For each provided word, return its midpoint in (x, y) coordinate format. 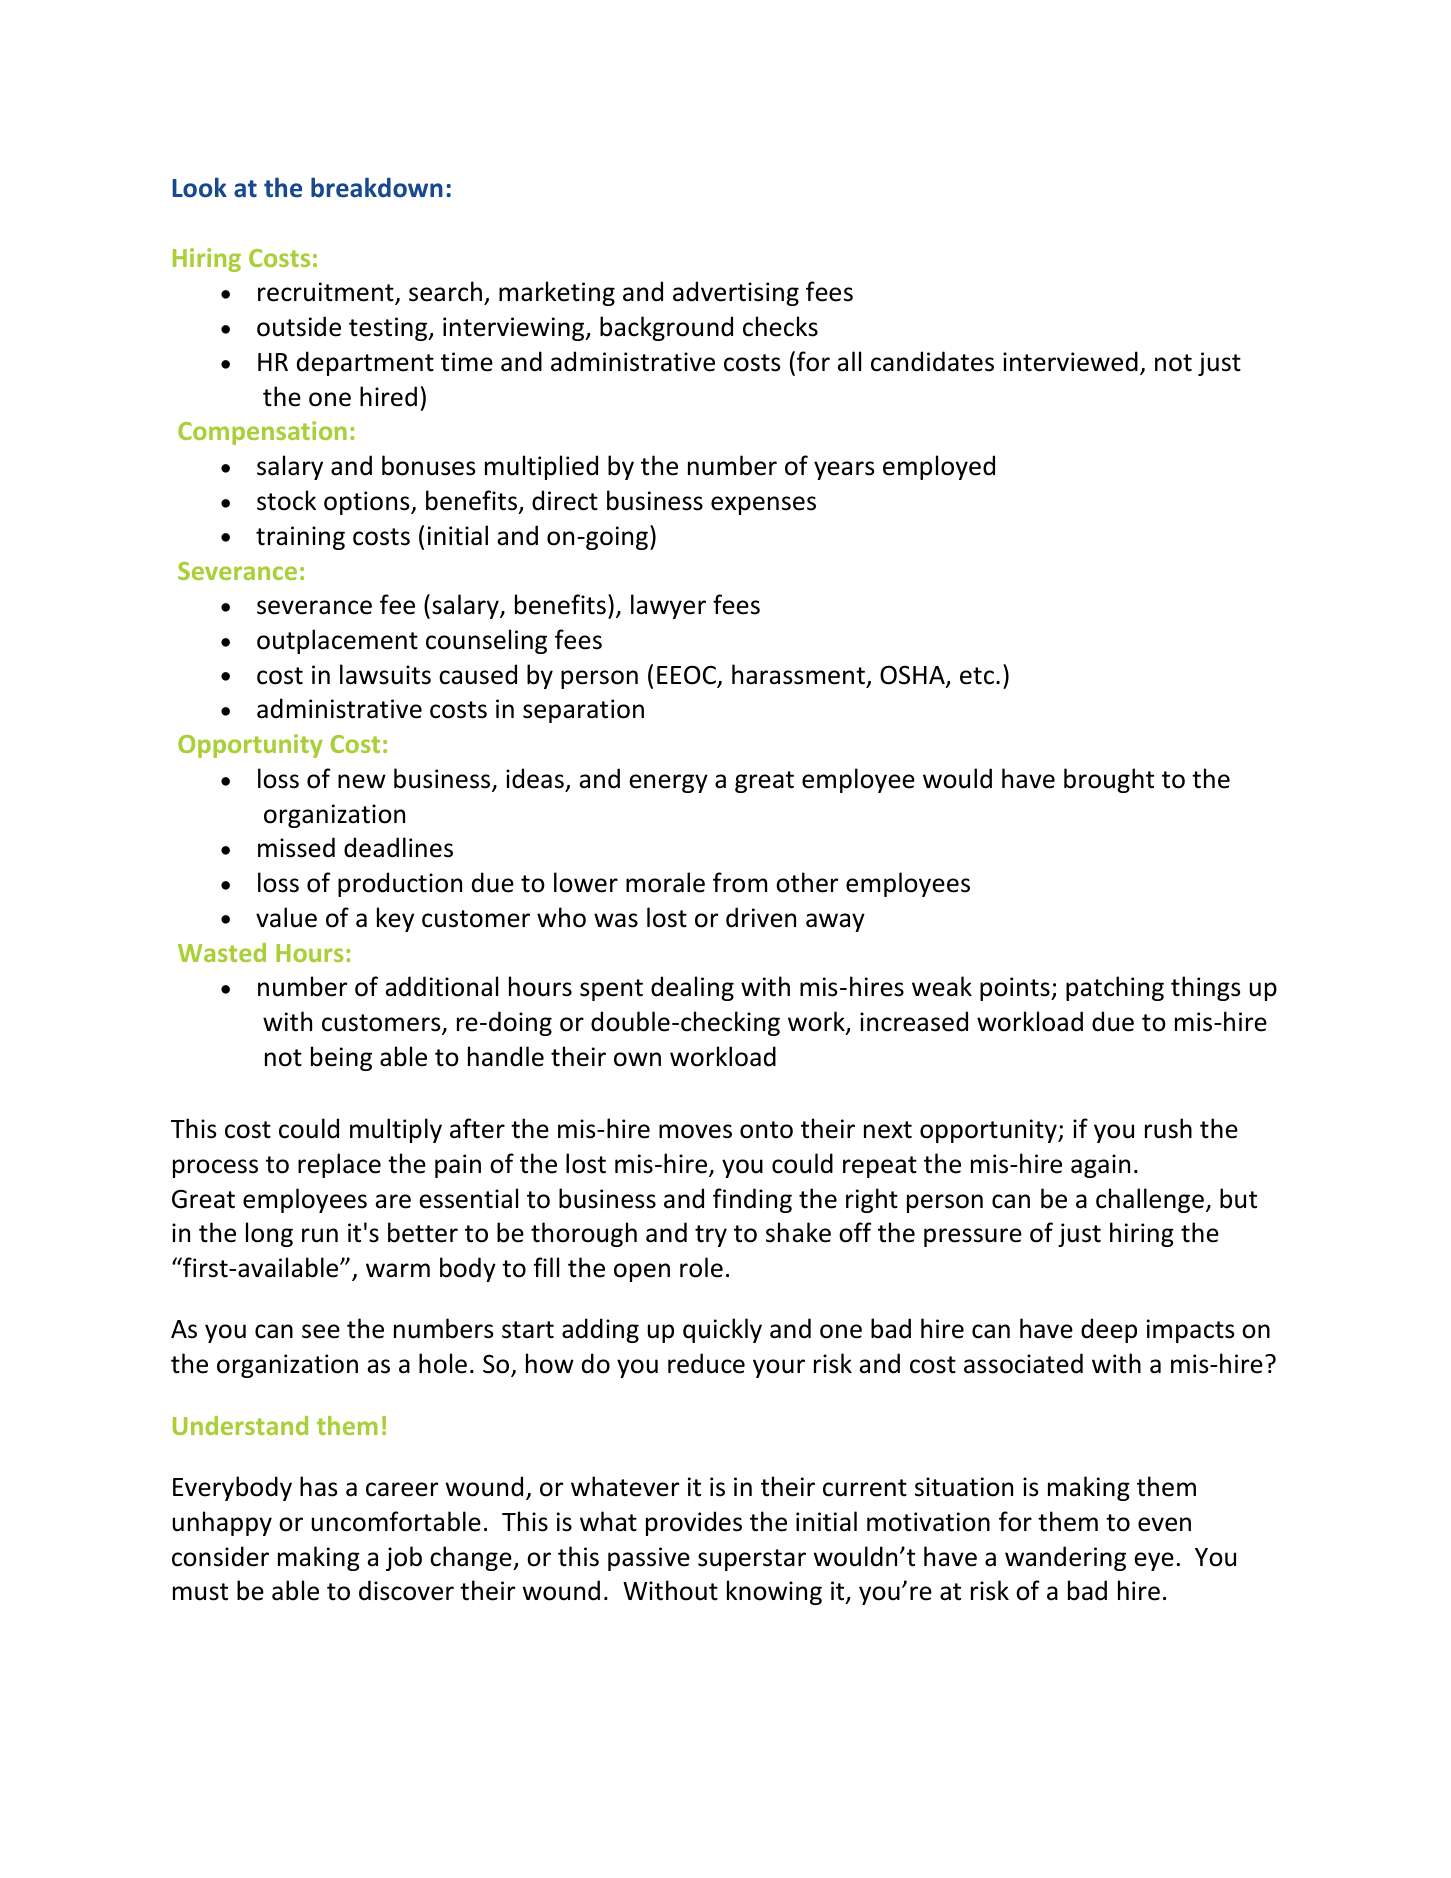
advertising (736, 293)
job (404, 1558)
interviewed (1070, 361)
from (740, 882)
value (286, 917)
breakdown (377, 187)
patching (1115, 988)
